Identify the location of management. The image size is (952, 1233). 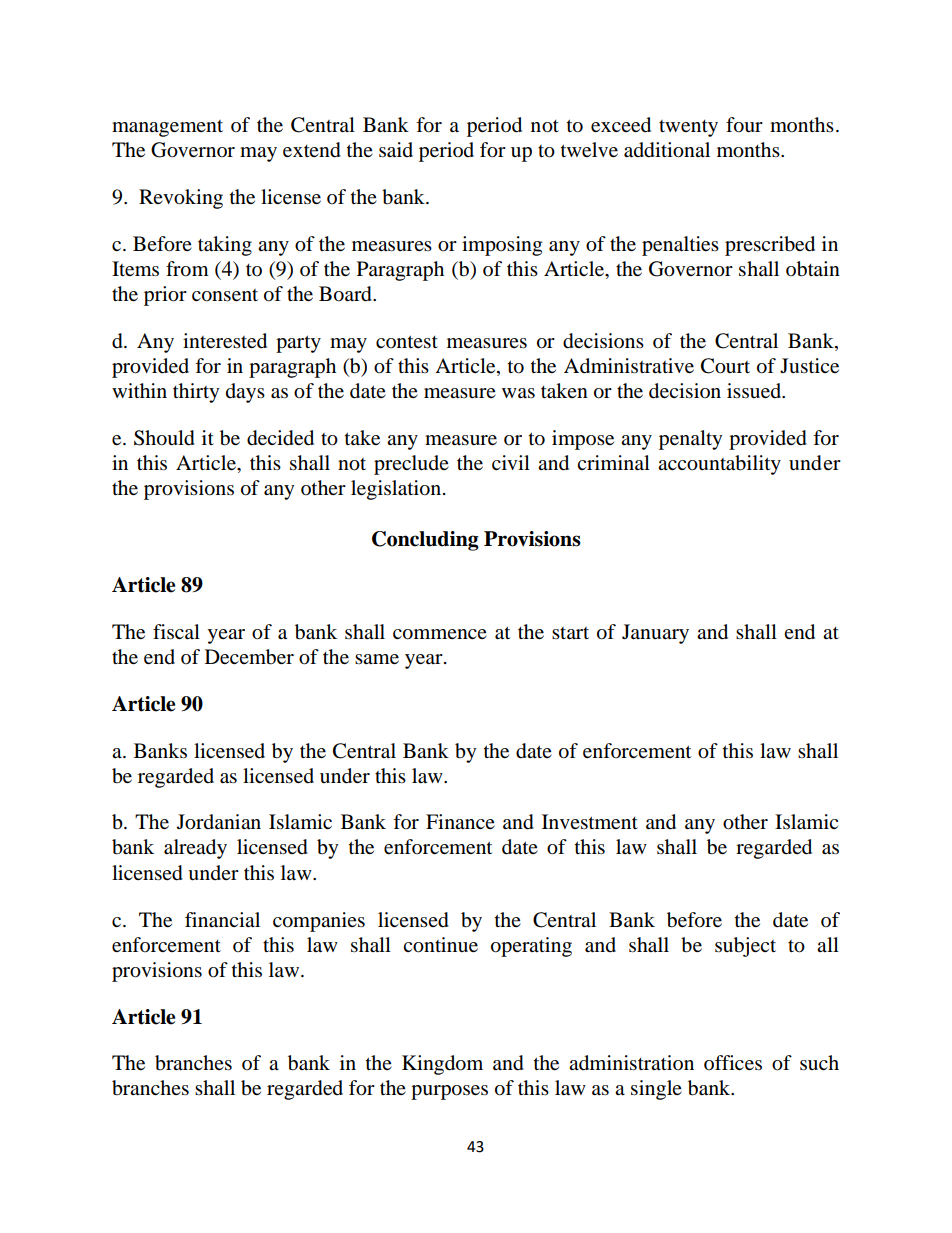
(167, 128).
